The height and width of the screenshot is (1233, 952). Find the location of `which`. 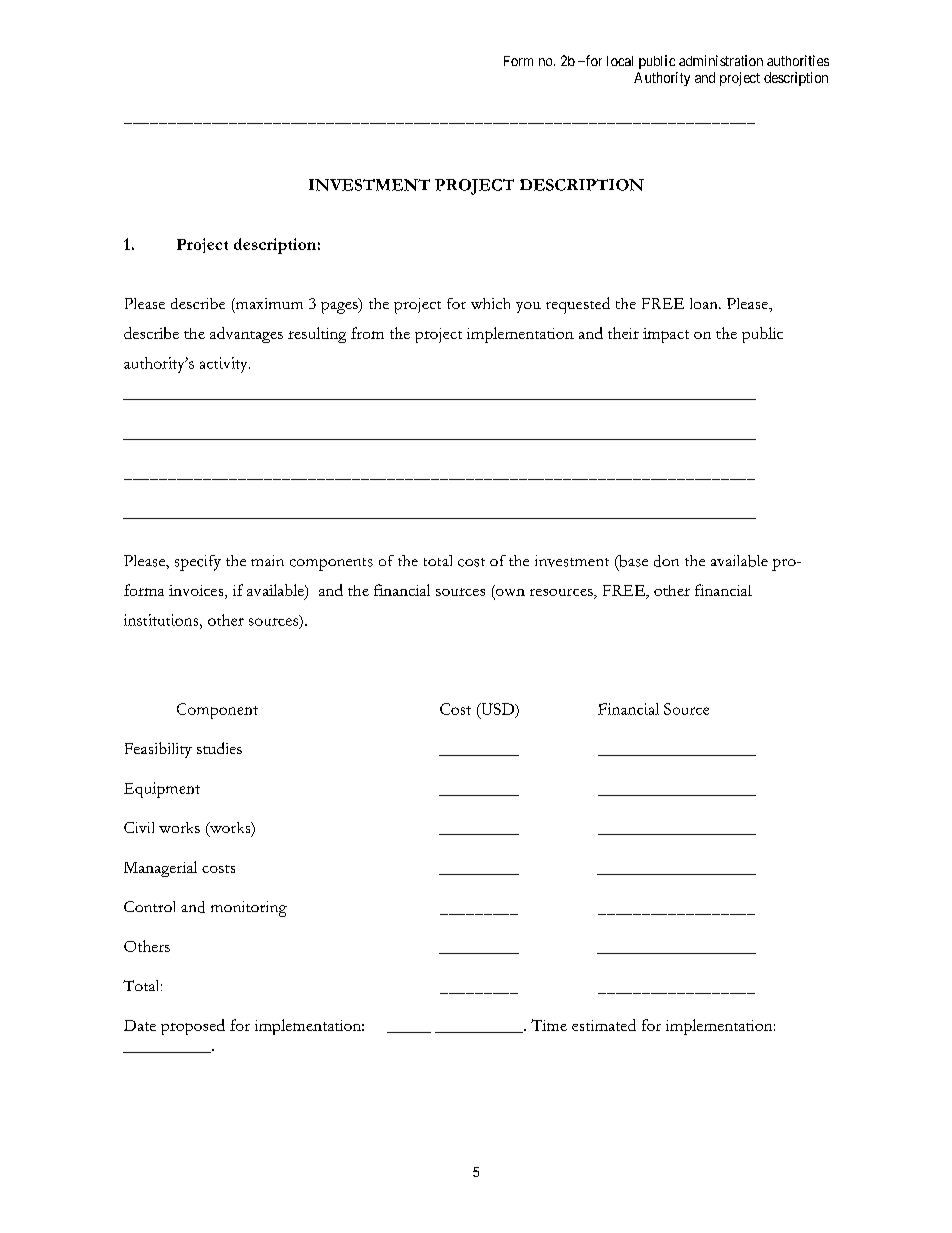

which is located at coordinates (490, 303).
